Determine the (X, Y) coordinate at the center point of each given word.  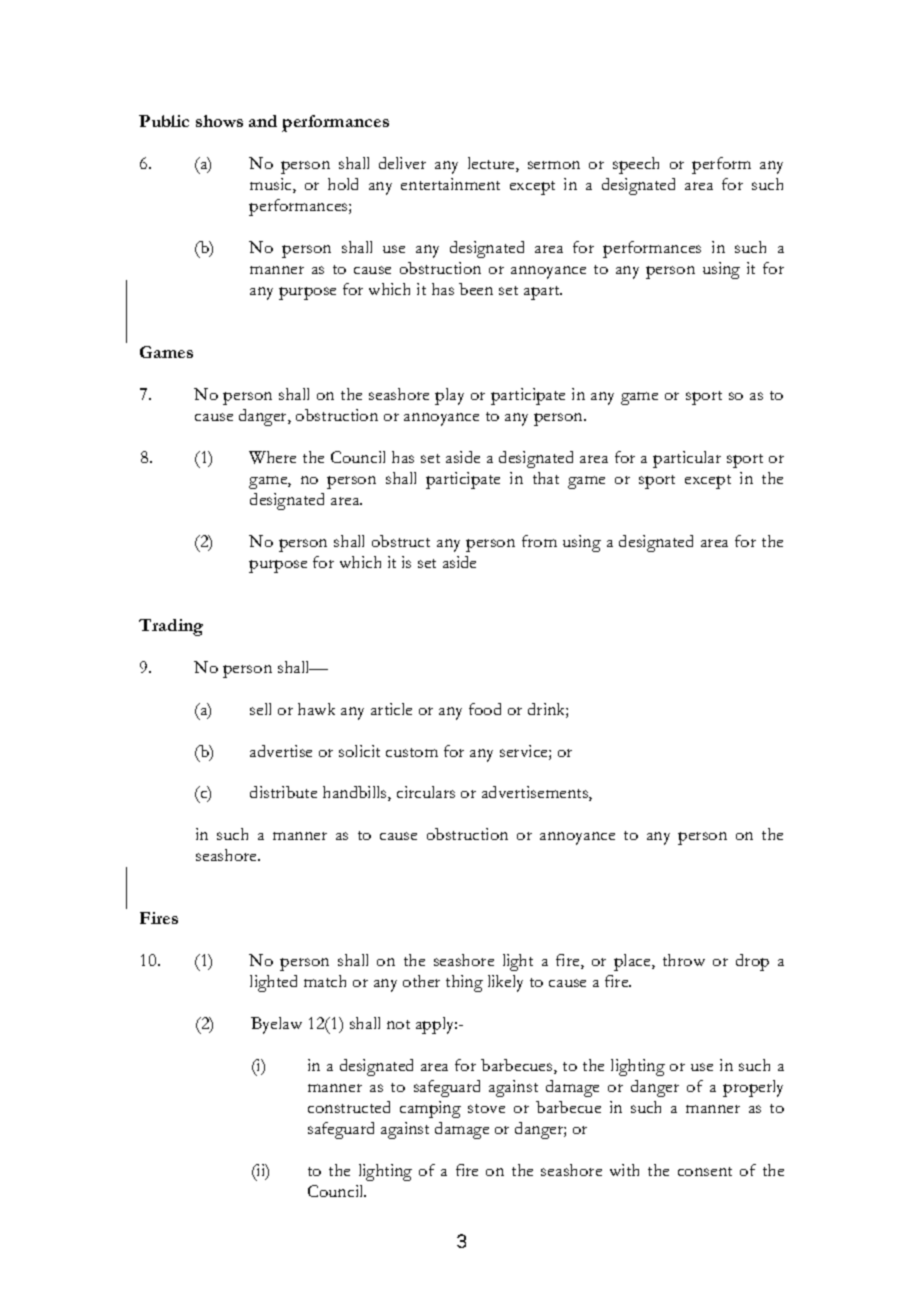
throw (684, 960)
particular (687, 459)
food (485, 709)
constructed (349, 1107)
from (539, 541)
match (325, 981)
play (449, 396)
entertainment (450, 184)
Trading (171, 627)
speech (636, 165)
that (546, 478)
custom (412, 752)
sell (260, 709)
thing (464, 983)
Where (272, 457)
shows (219, 121)
